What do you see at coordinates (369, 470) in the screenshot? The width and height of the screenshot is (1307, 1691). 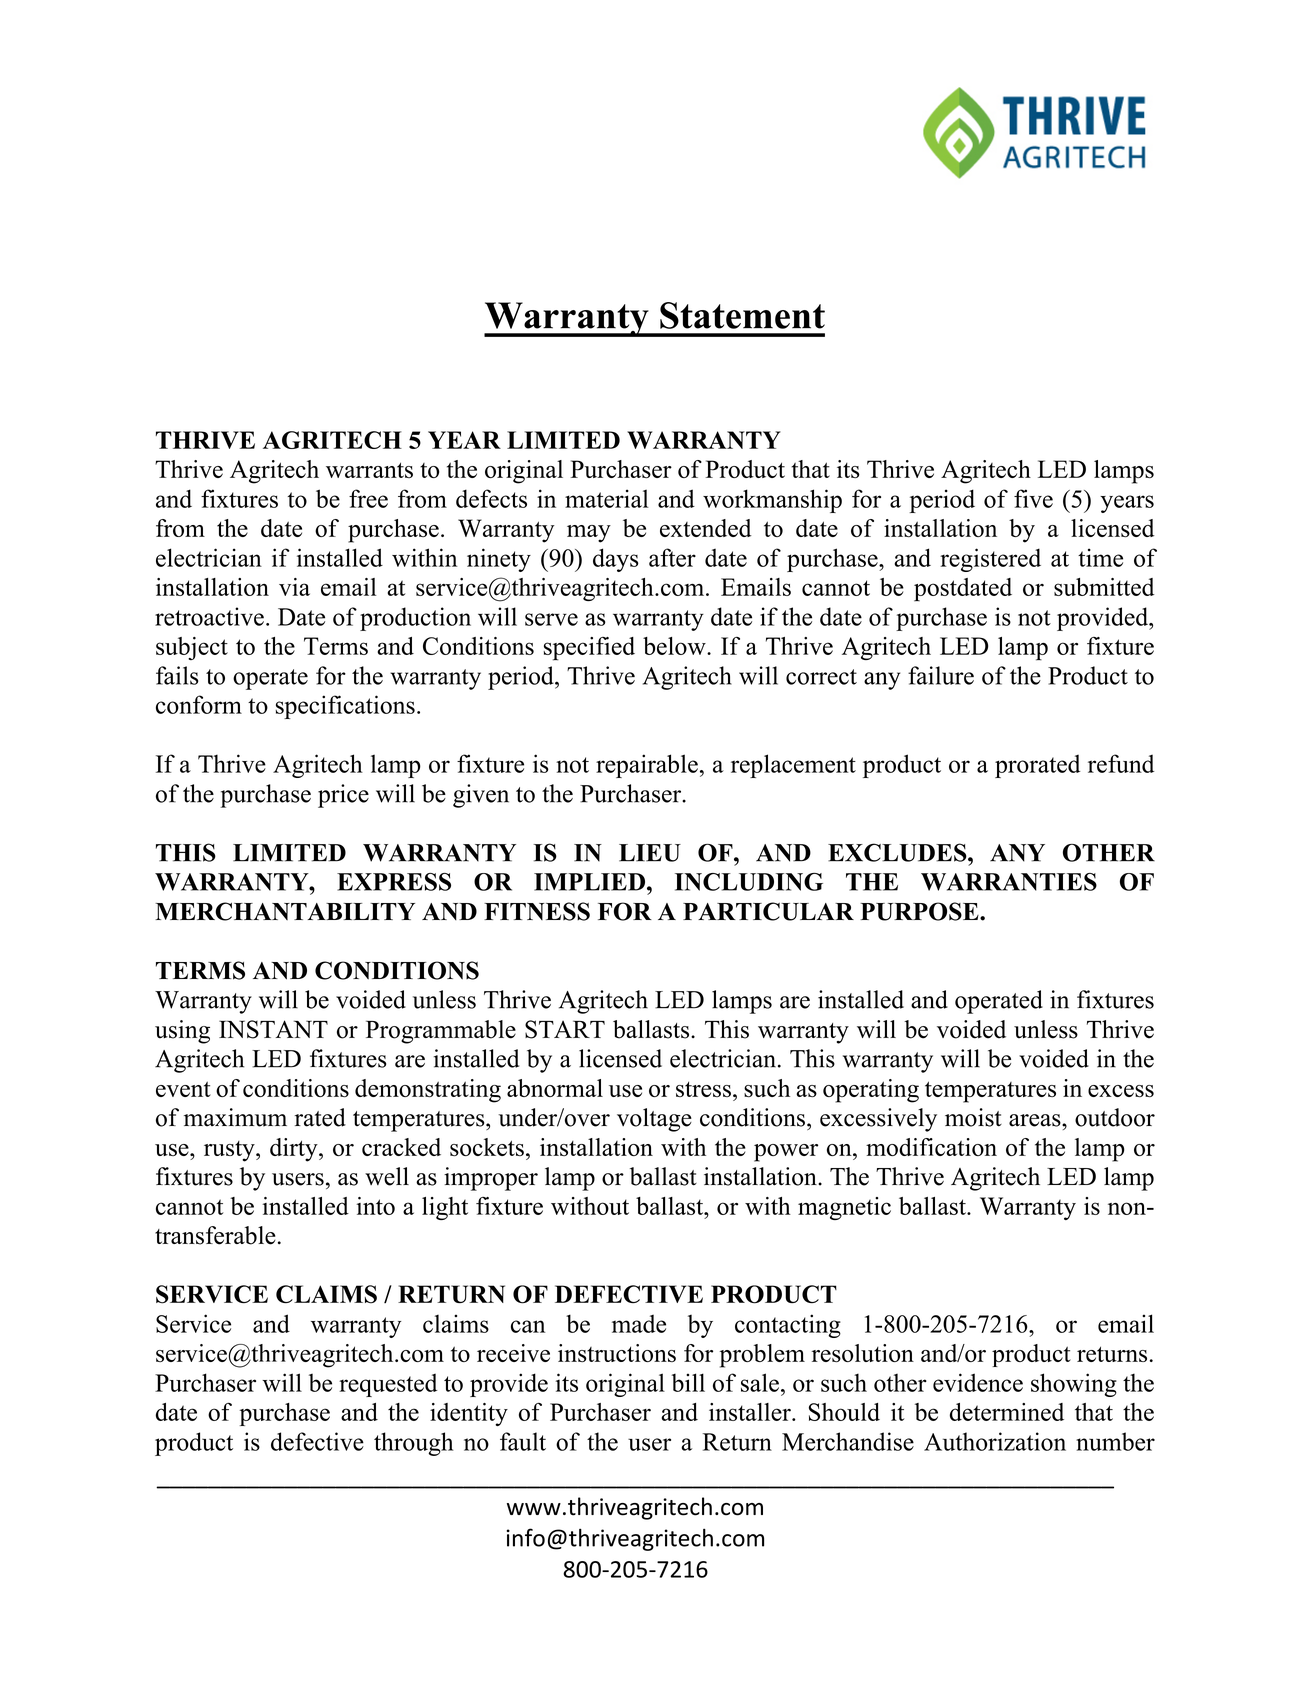 I see `warrants` at bounding box center [369, 470].
